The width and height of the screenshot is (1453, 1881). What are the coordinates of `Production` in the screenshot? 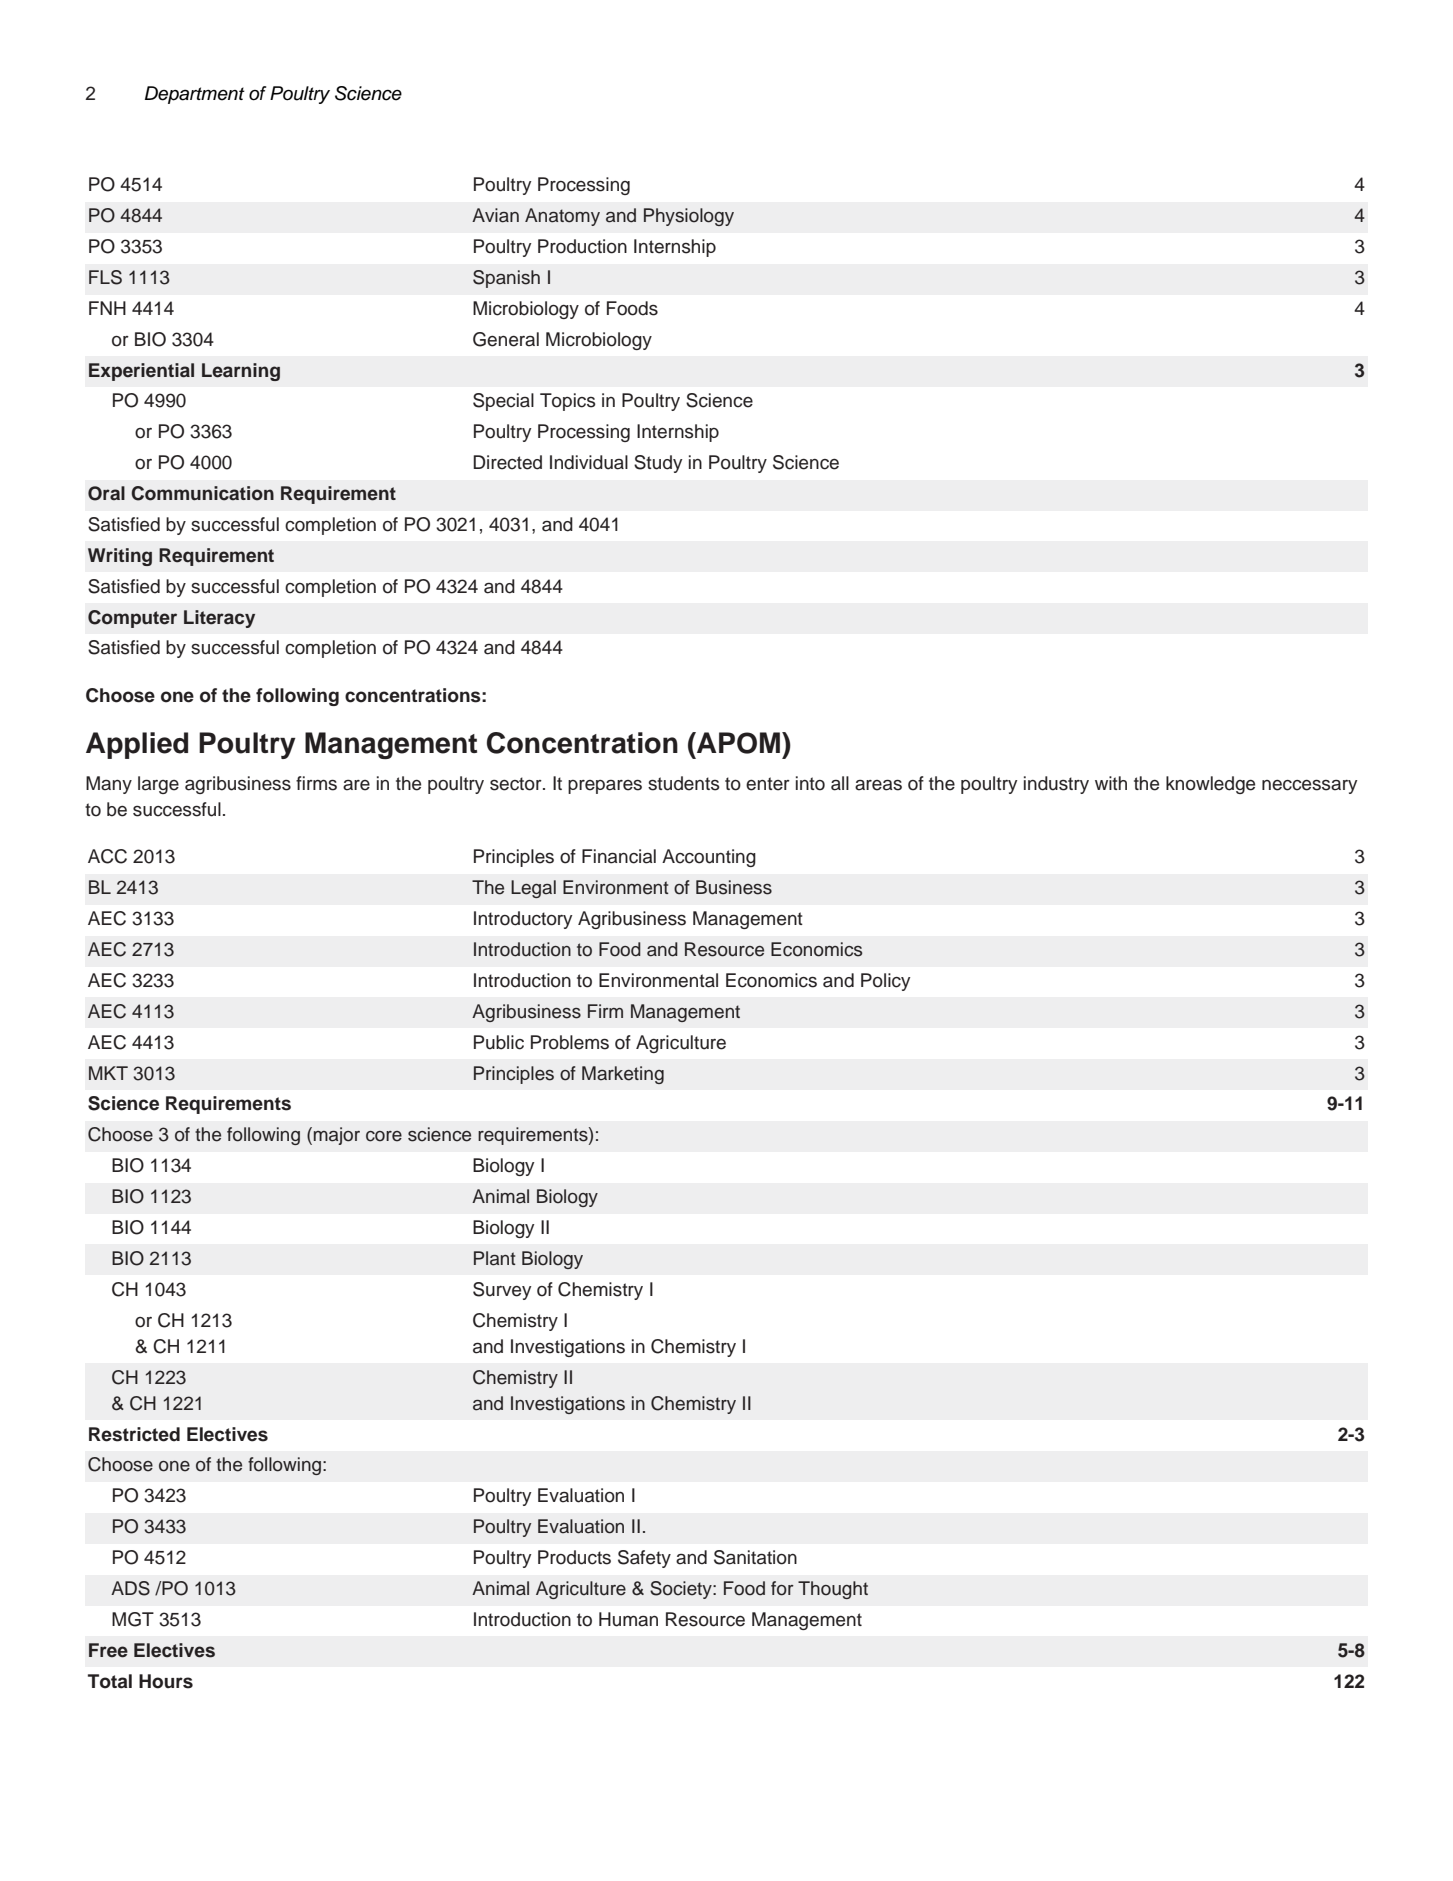 It's located at (582, 246).
